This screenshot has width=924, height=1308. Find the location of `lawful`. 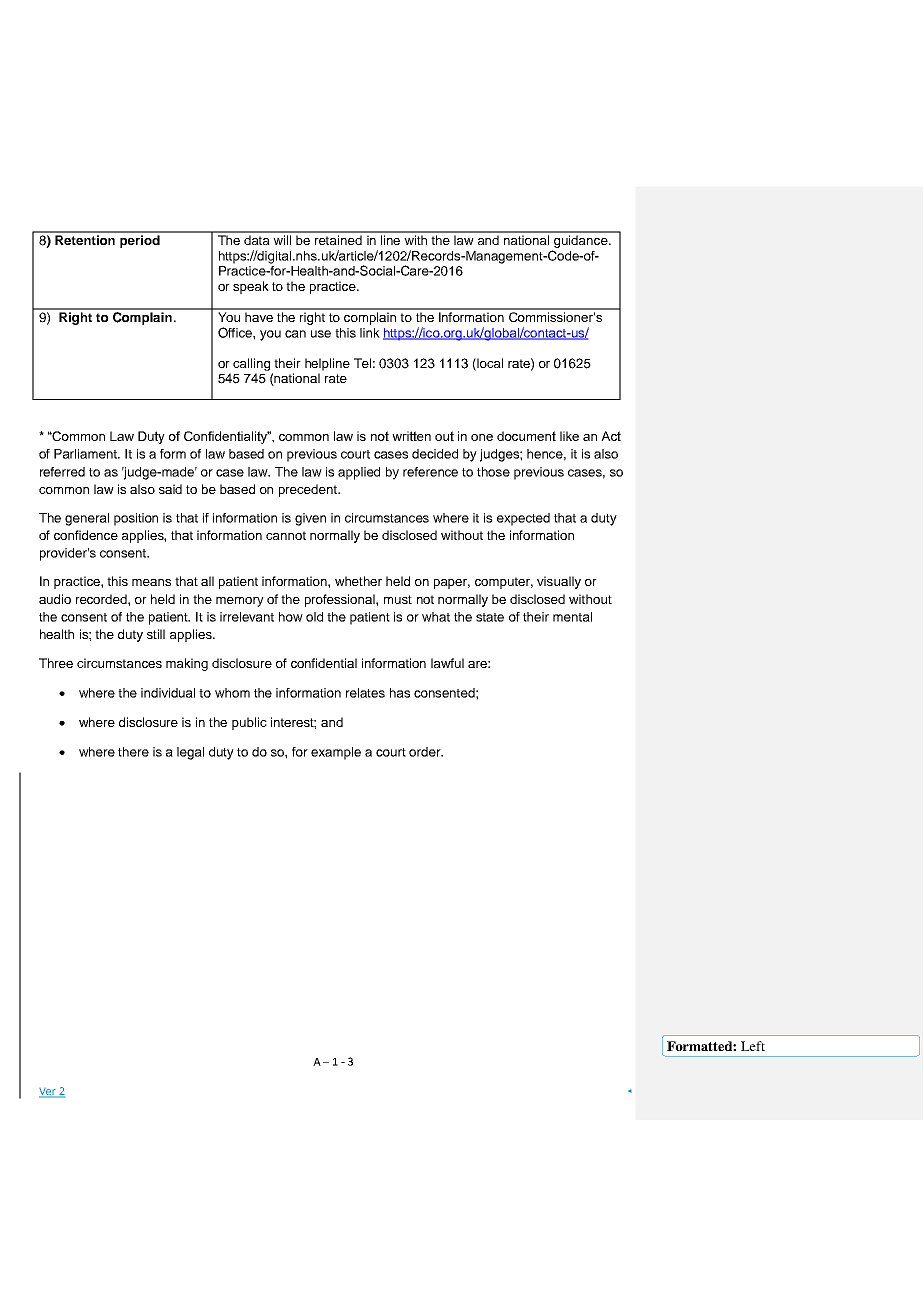

lawful is located at coordinates (447, 663).
